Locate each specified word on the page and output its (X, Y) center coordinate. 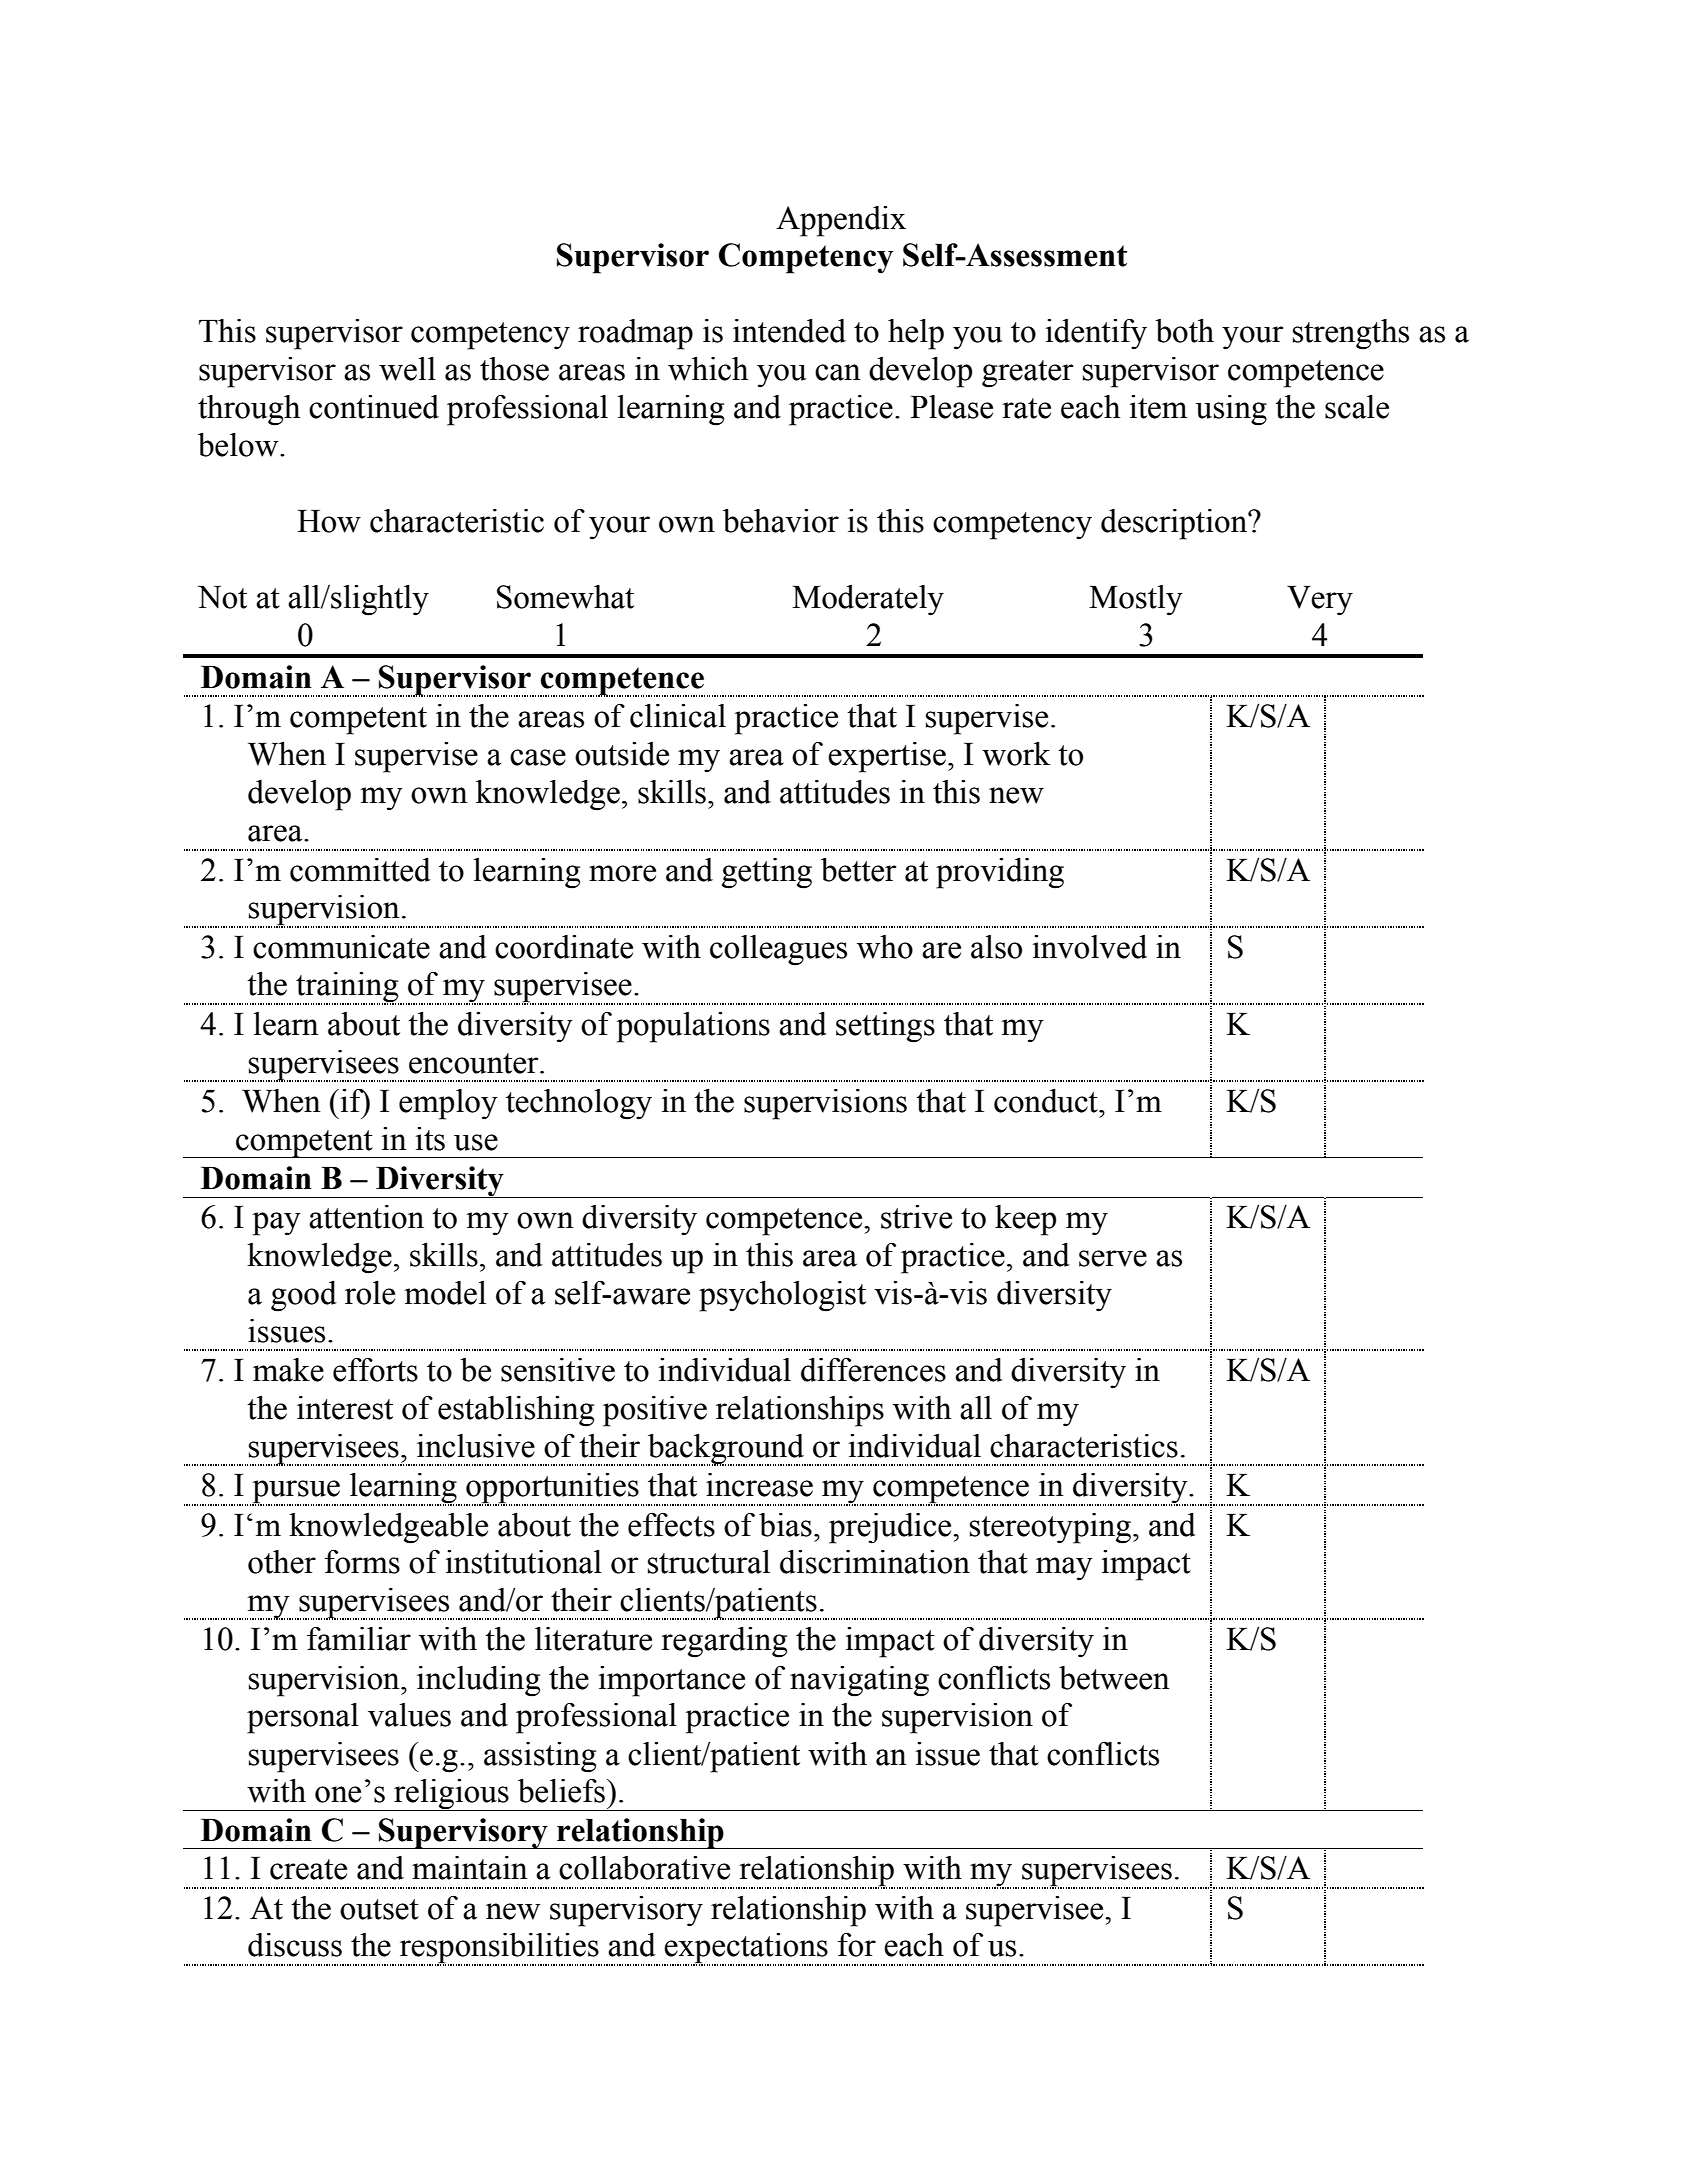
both (1184, 331)
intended (789, 331)
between (1114, 1678)
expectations (746, 1949)
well (407, 369)
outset (379, 1909)
